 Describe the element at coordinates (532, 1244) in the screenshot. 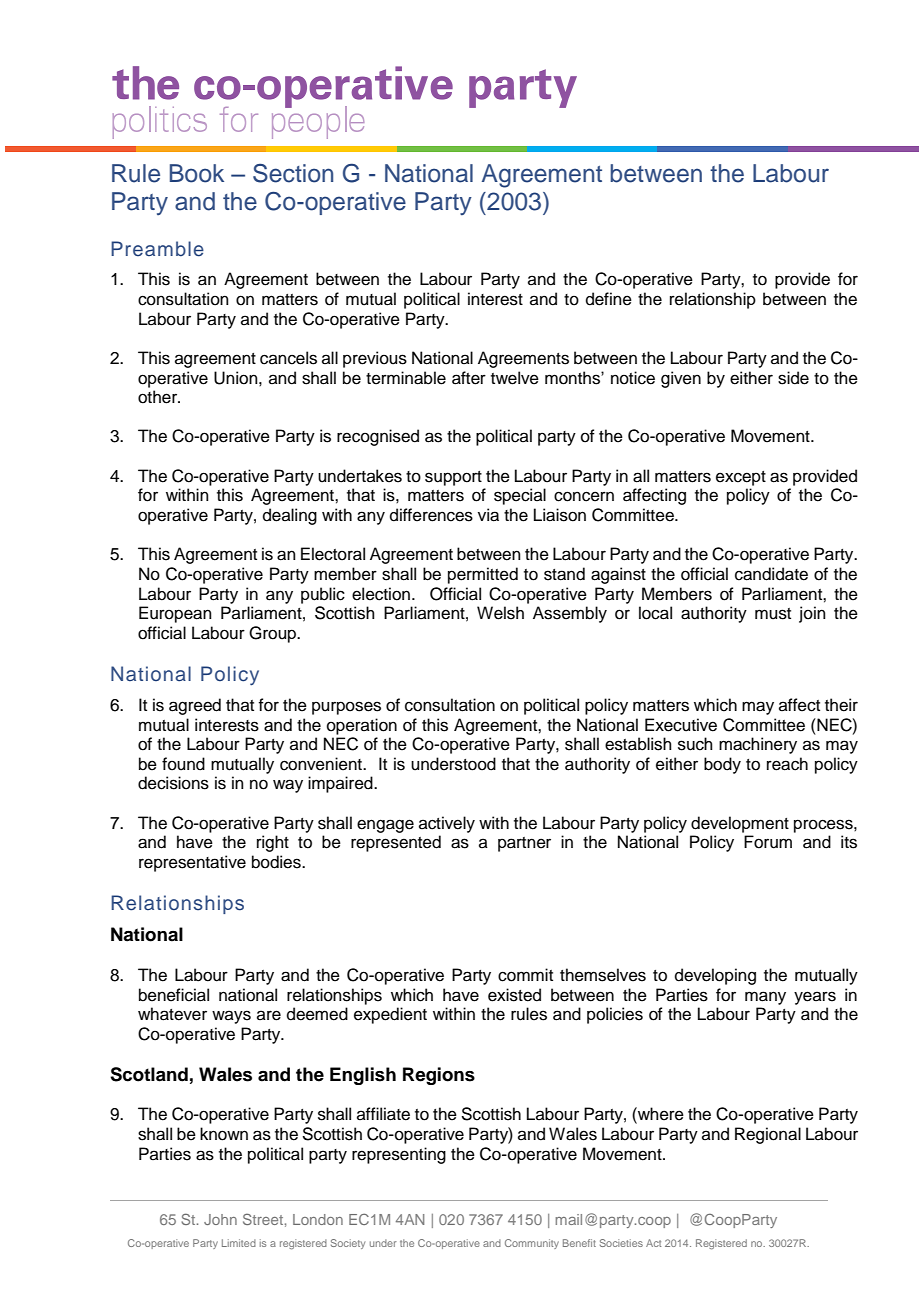

I see `Community` at that location.
